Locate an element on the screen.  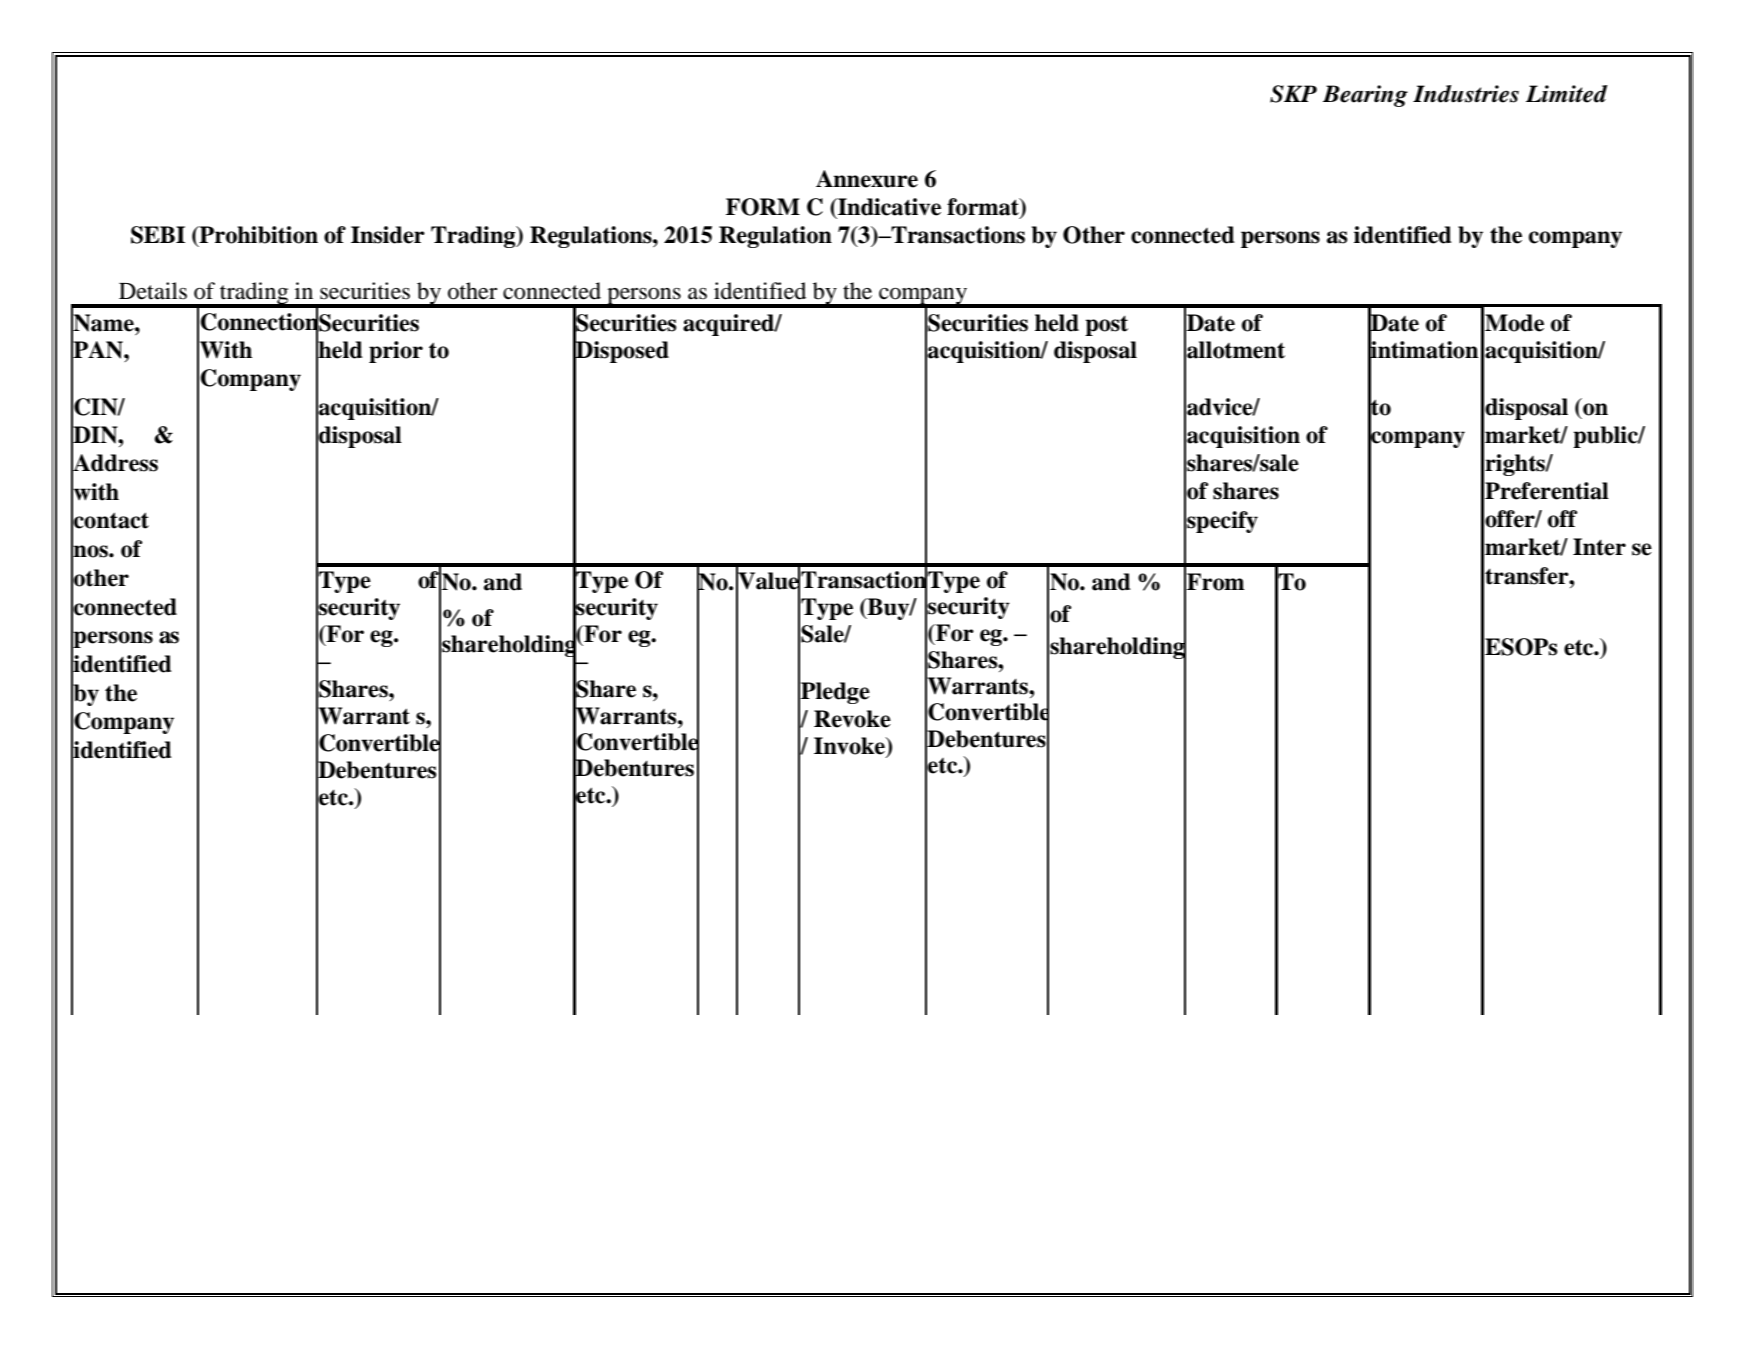
post is located at coordinates (1106, 326).
